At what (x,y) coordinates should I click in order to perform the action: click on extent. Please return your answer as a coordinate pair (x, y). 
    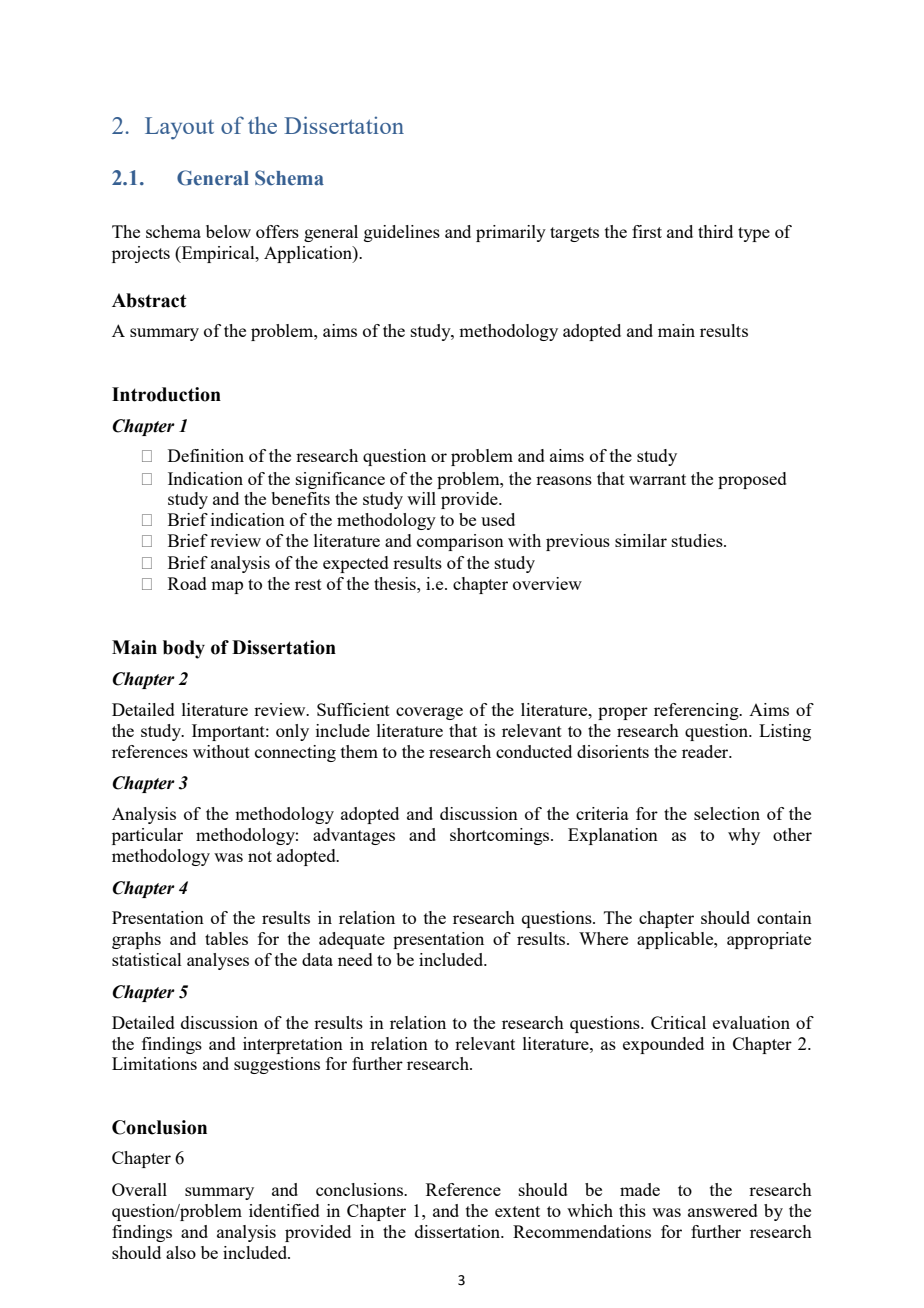
    Looking at the image, I should click on (517, 1211).
